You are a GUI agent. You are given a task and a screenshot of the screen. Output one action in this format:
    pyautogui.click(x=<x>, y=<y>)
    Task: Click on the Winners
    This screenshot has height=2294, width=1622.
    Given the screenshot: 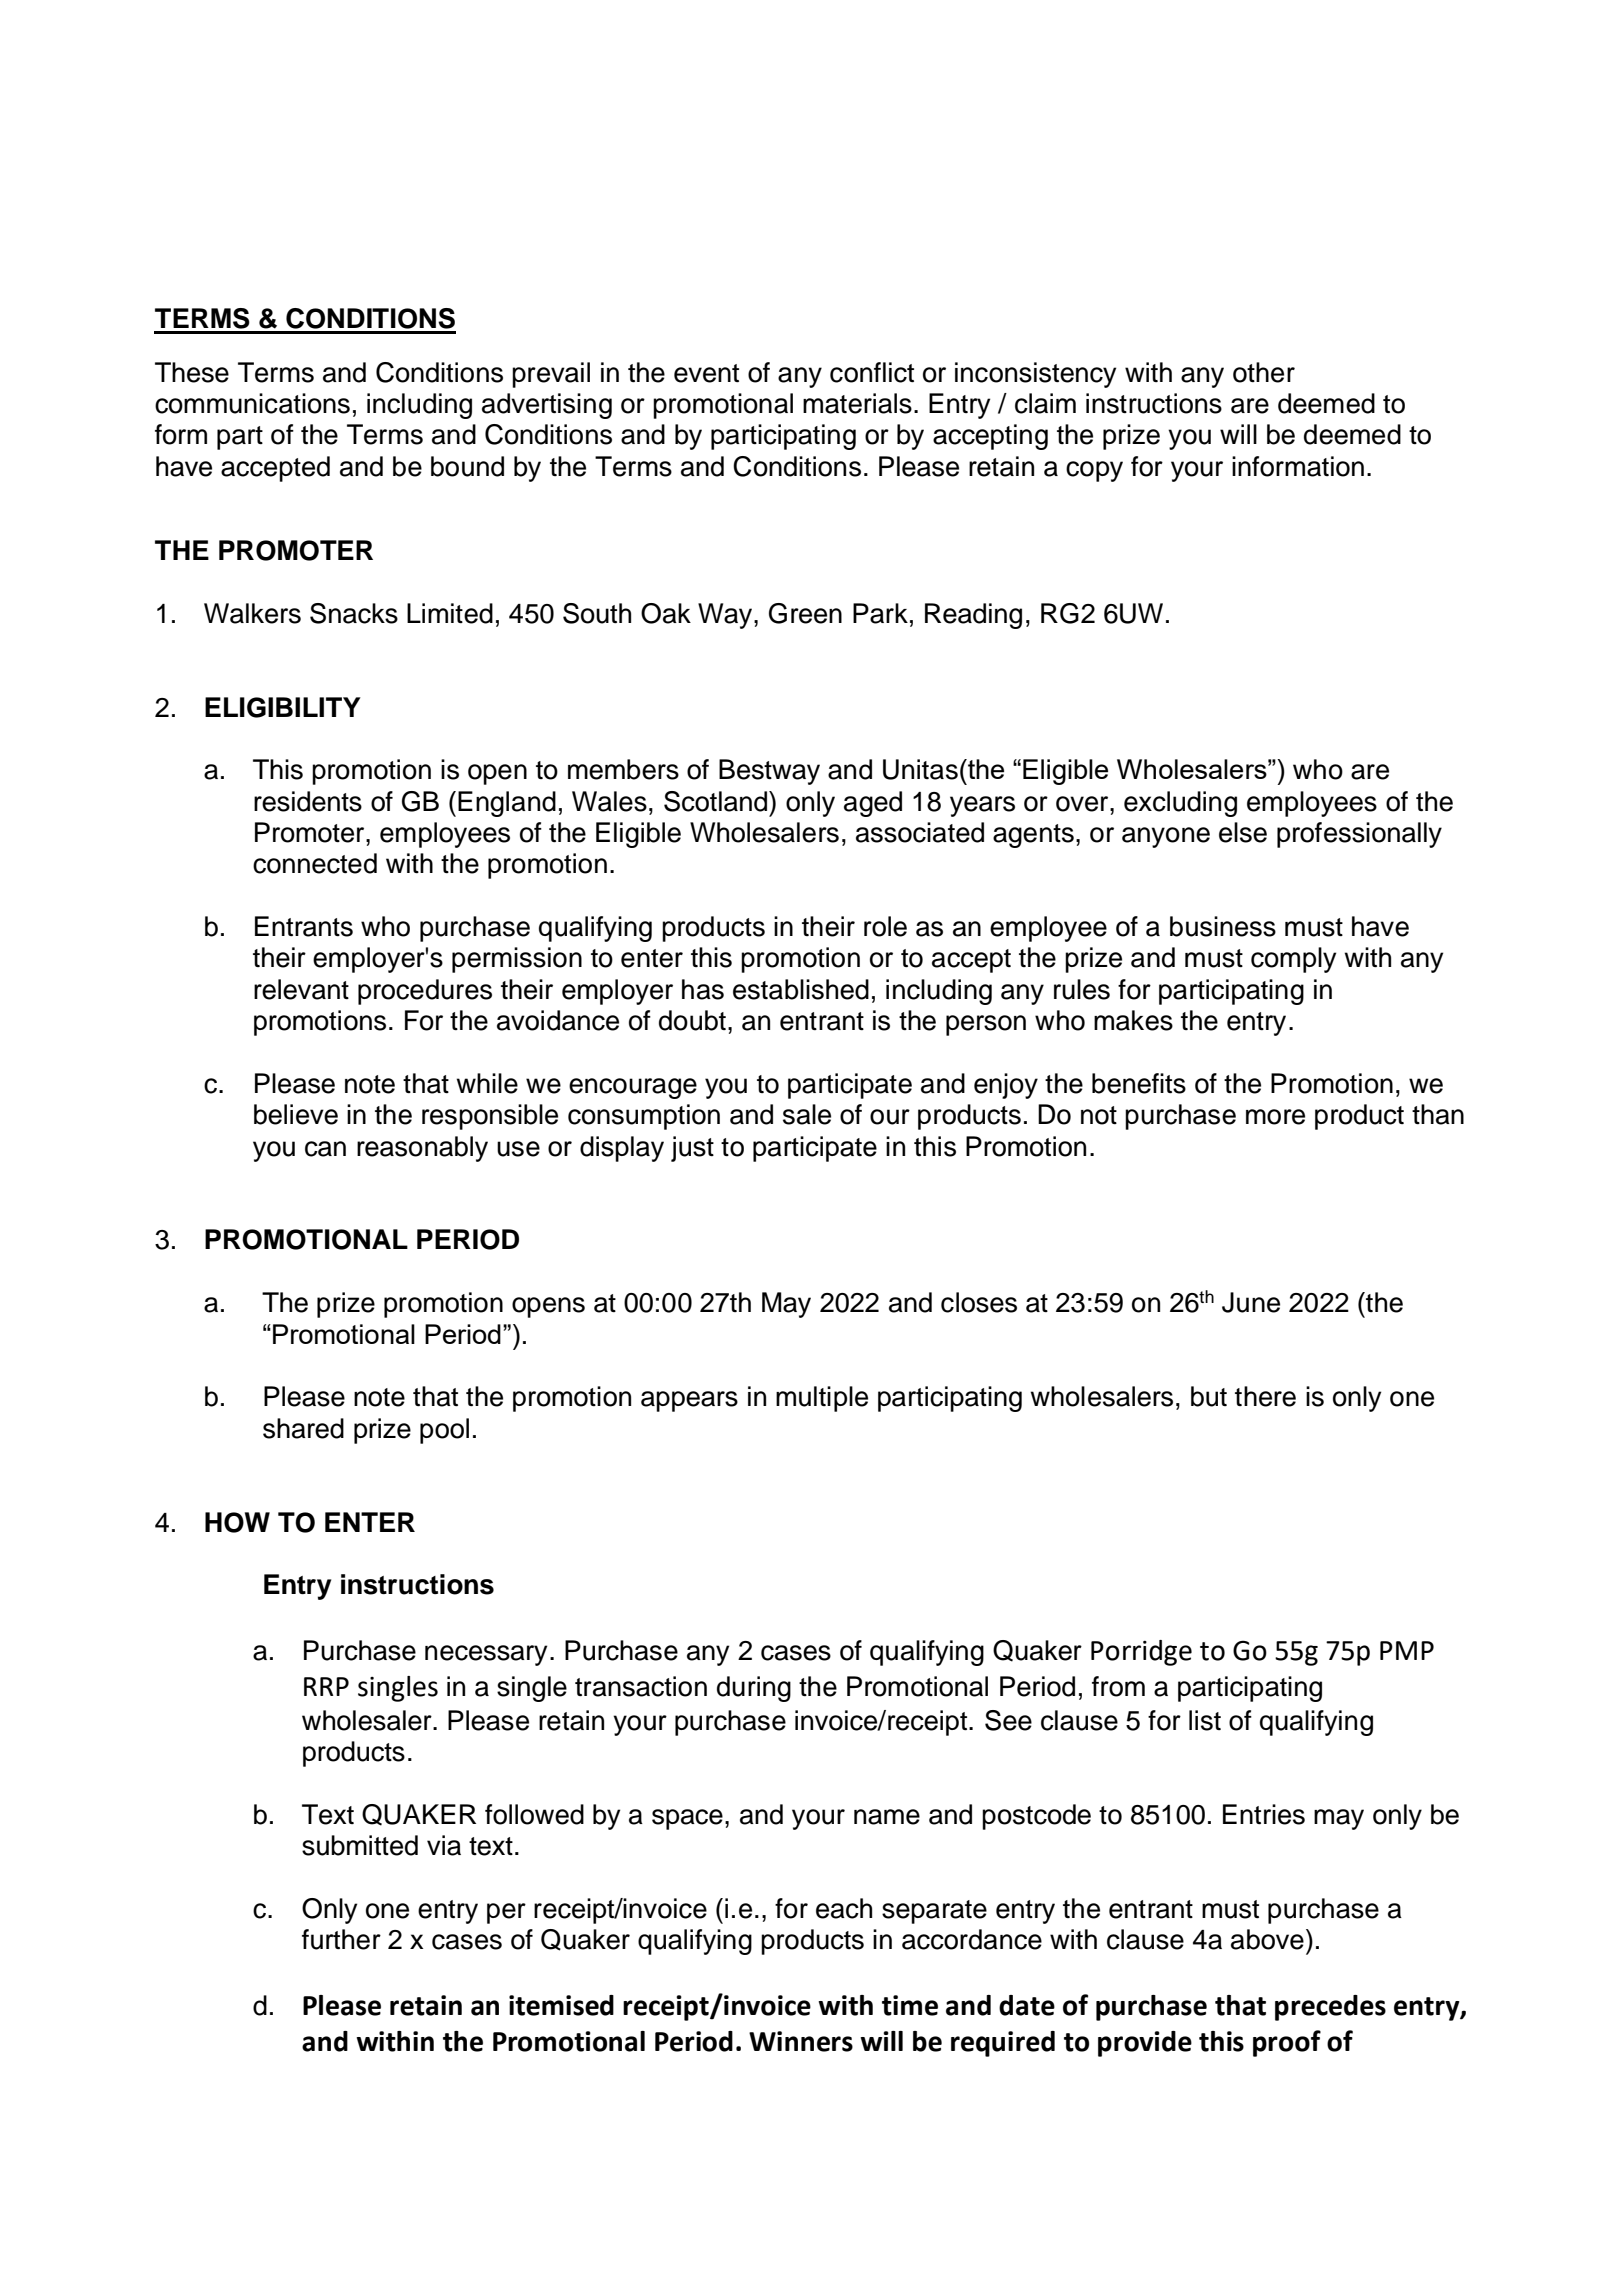 What is the action you would take?
    pyautogui.click(x=801, y=2041)
